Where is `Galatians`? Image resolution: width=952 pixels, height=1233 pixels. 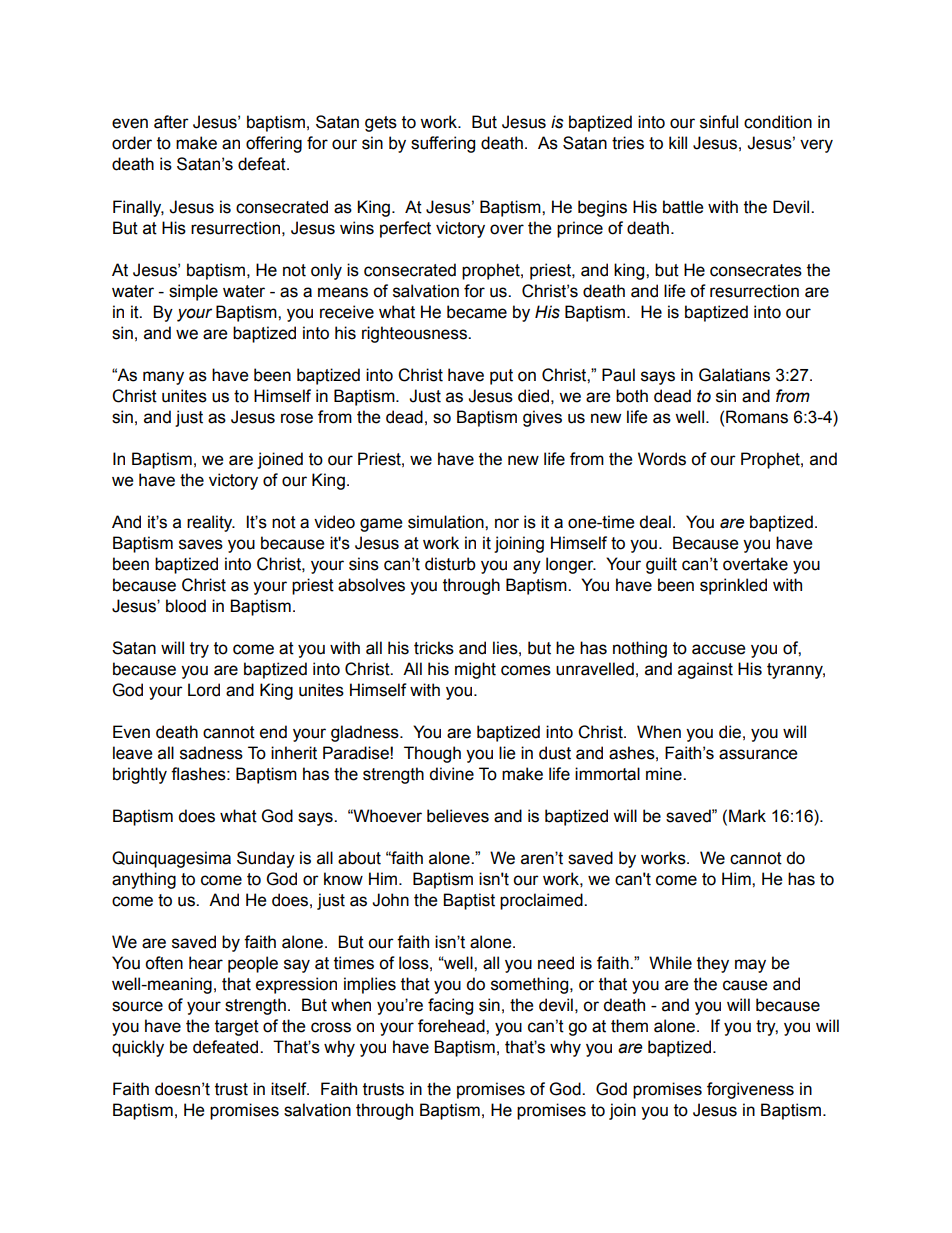
Galatians is located at coordinates (734, 375).
